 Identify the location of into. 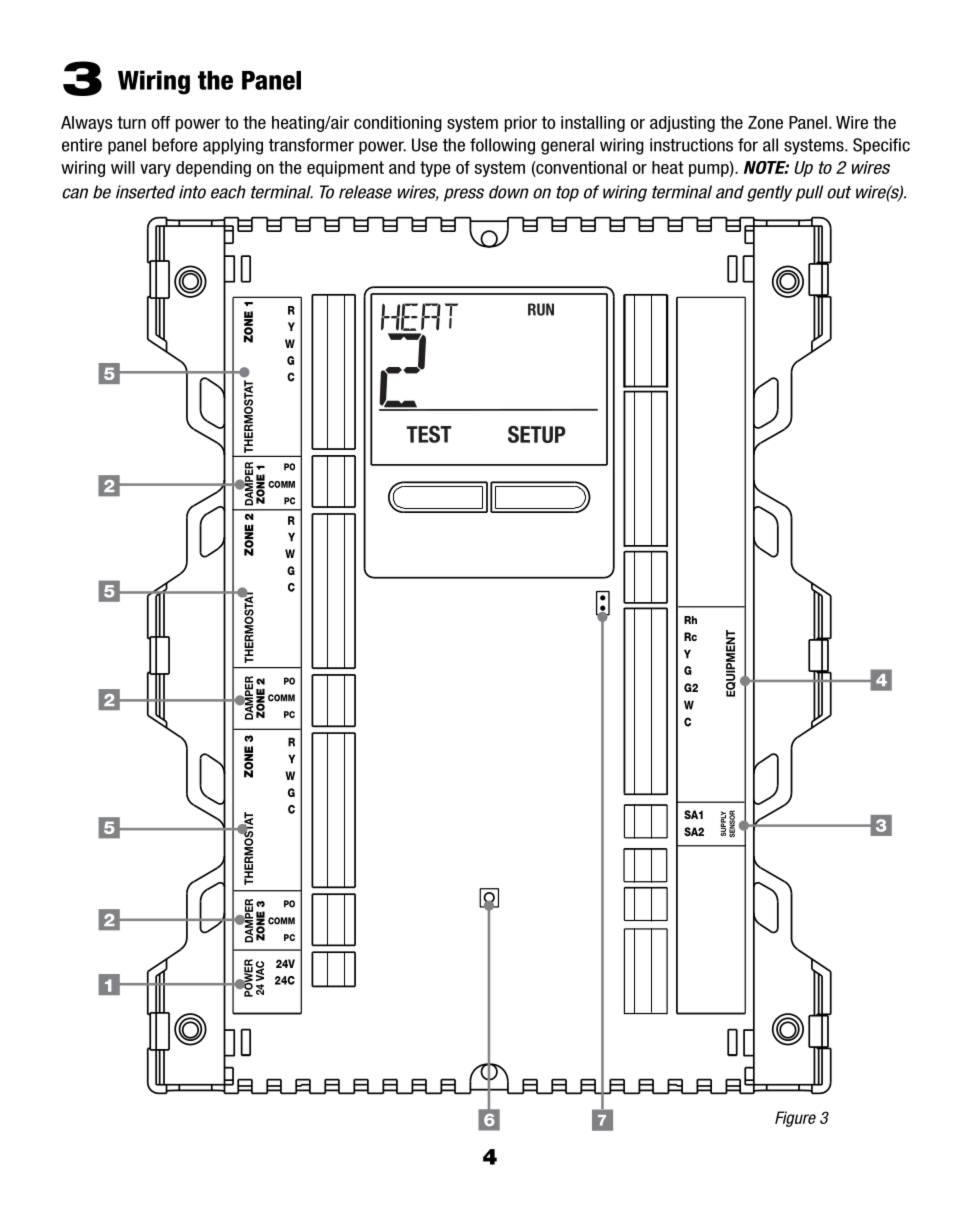
(192, 192).
